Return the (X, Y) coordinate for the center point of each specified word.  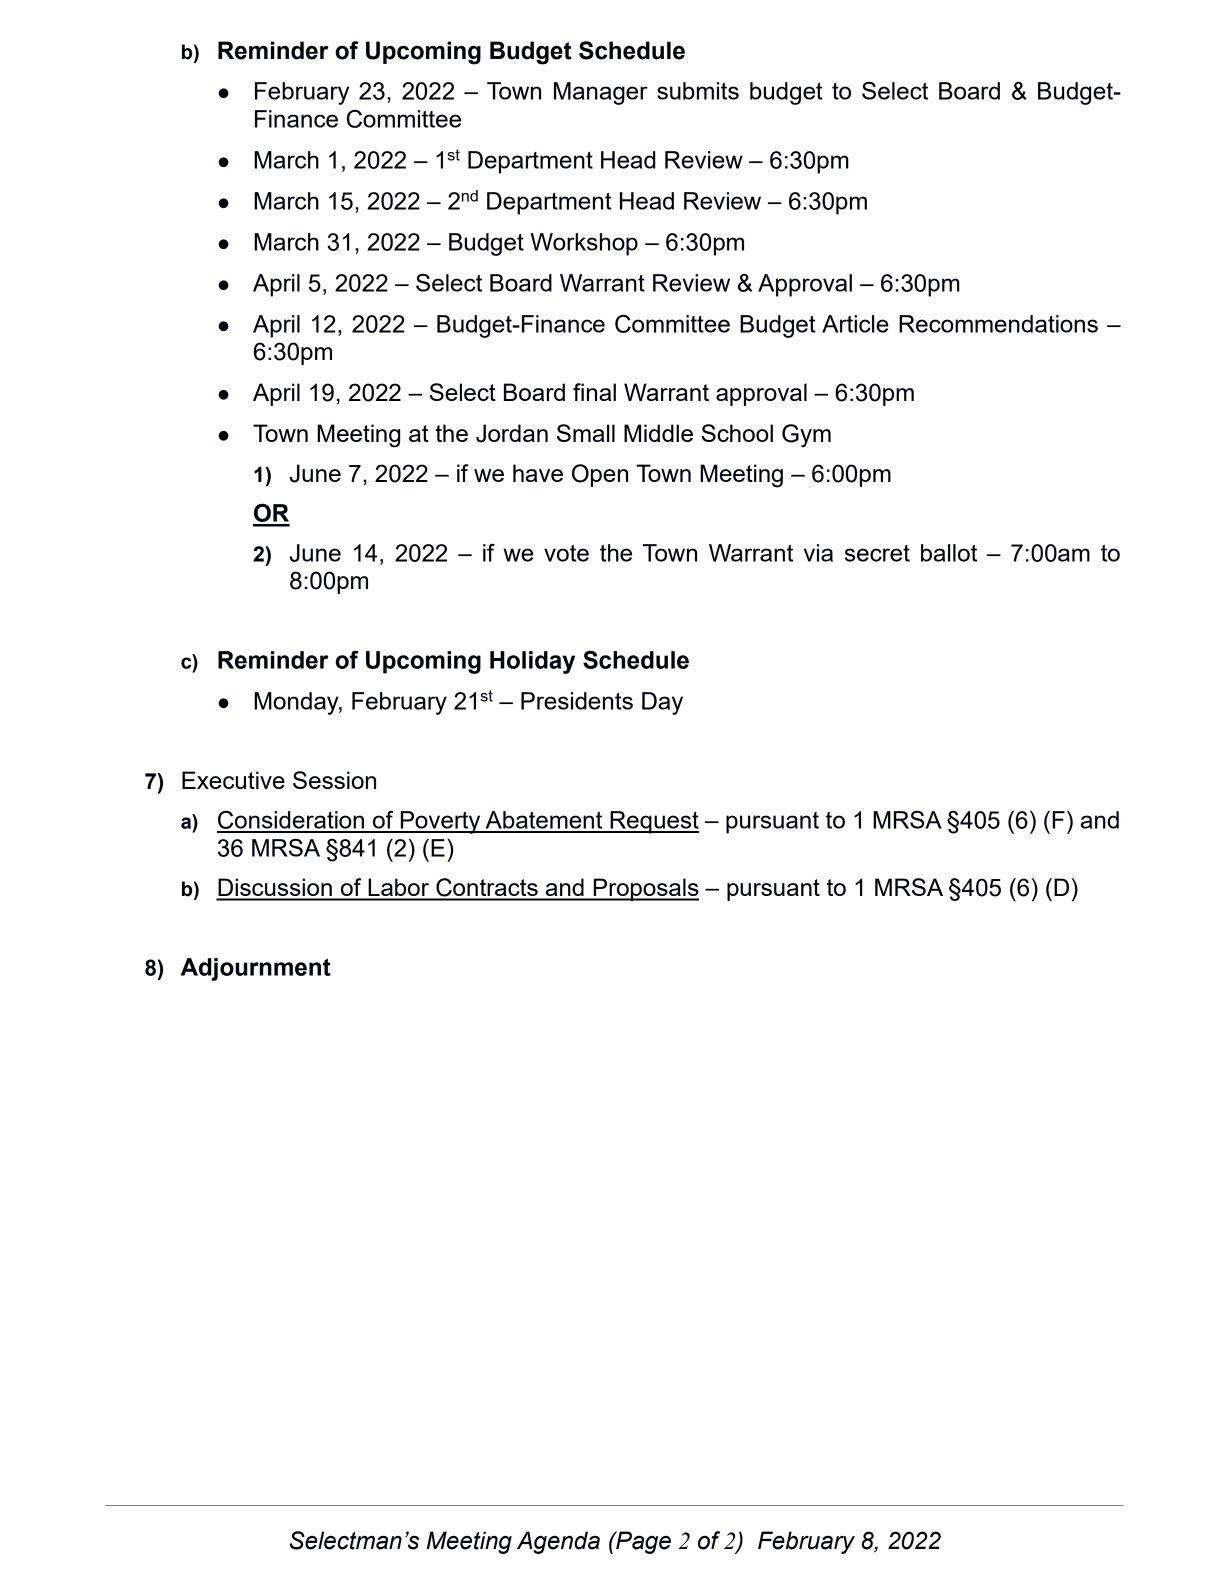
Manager (601, 93)
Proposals (645, 889)
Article (855, 324)
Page (642, 1542)
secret (877, 553)
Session (334, 780)
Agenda (558, 1542)
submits (698, 91)
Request (653, 822)
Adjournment (256, 969)
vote (566, 553)
